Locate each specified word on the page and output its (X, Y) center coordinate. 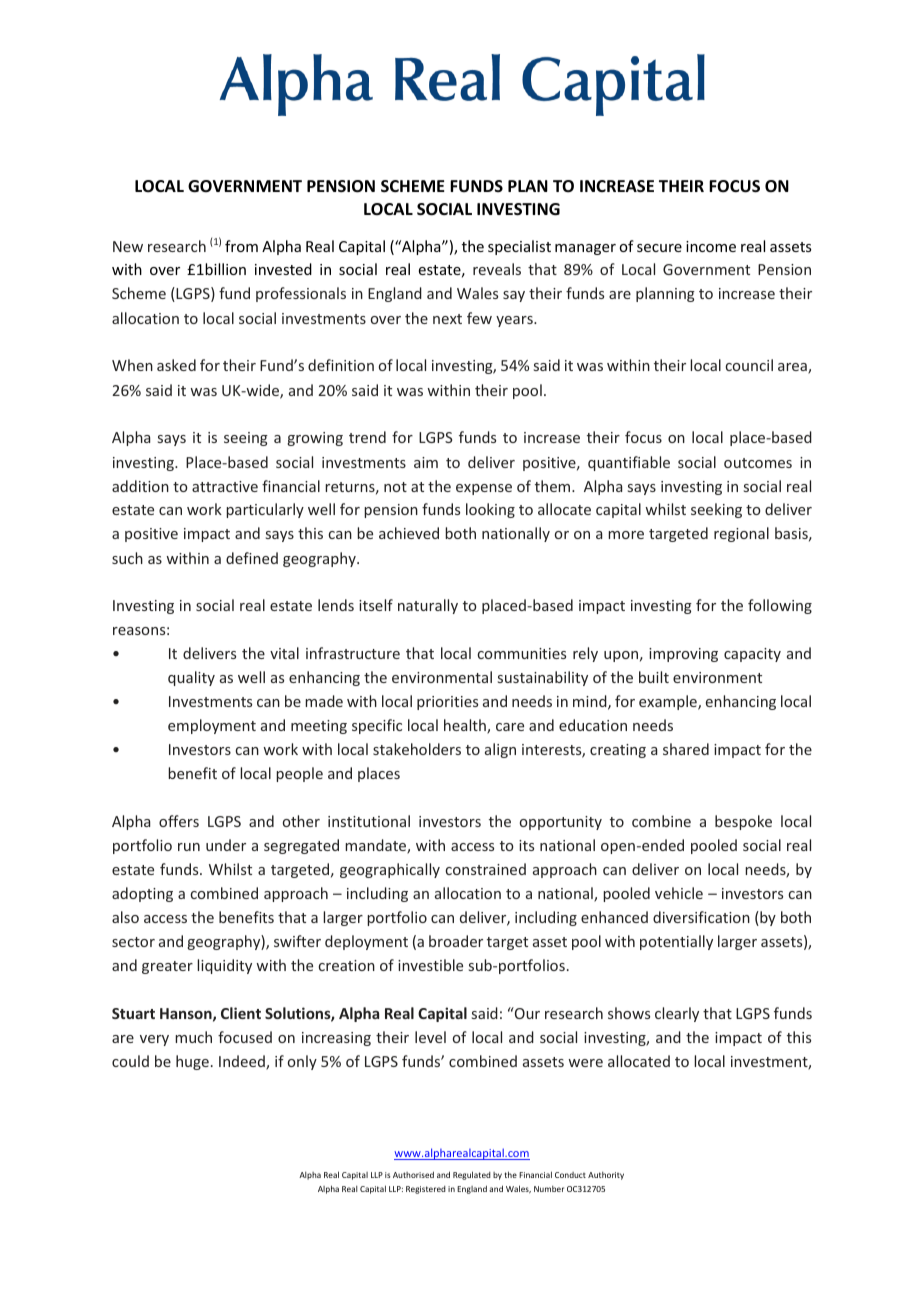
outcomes (758, 463)
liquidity (224, 966)
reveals (497, 269)
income (711, 246)
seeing (246, 439)
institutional (369, 821)
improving (683, 655)
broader (456, 941)
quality (191, 678)
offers (179, 821)
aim (426, 462)
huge (192, 1062)
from (241, 246)
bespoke (743, 822)
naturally (428, 606)
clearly (677, 1014)
